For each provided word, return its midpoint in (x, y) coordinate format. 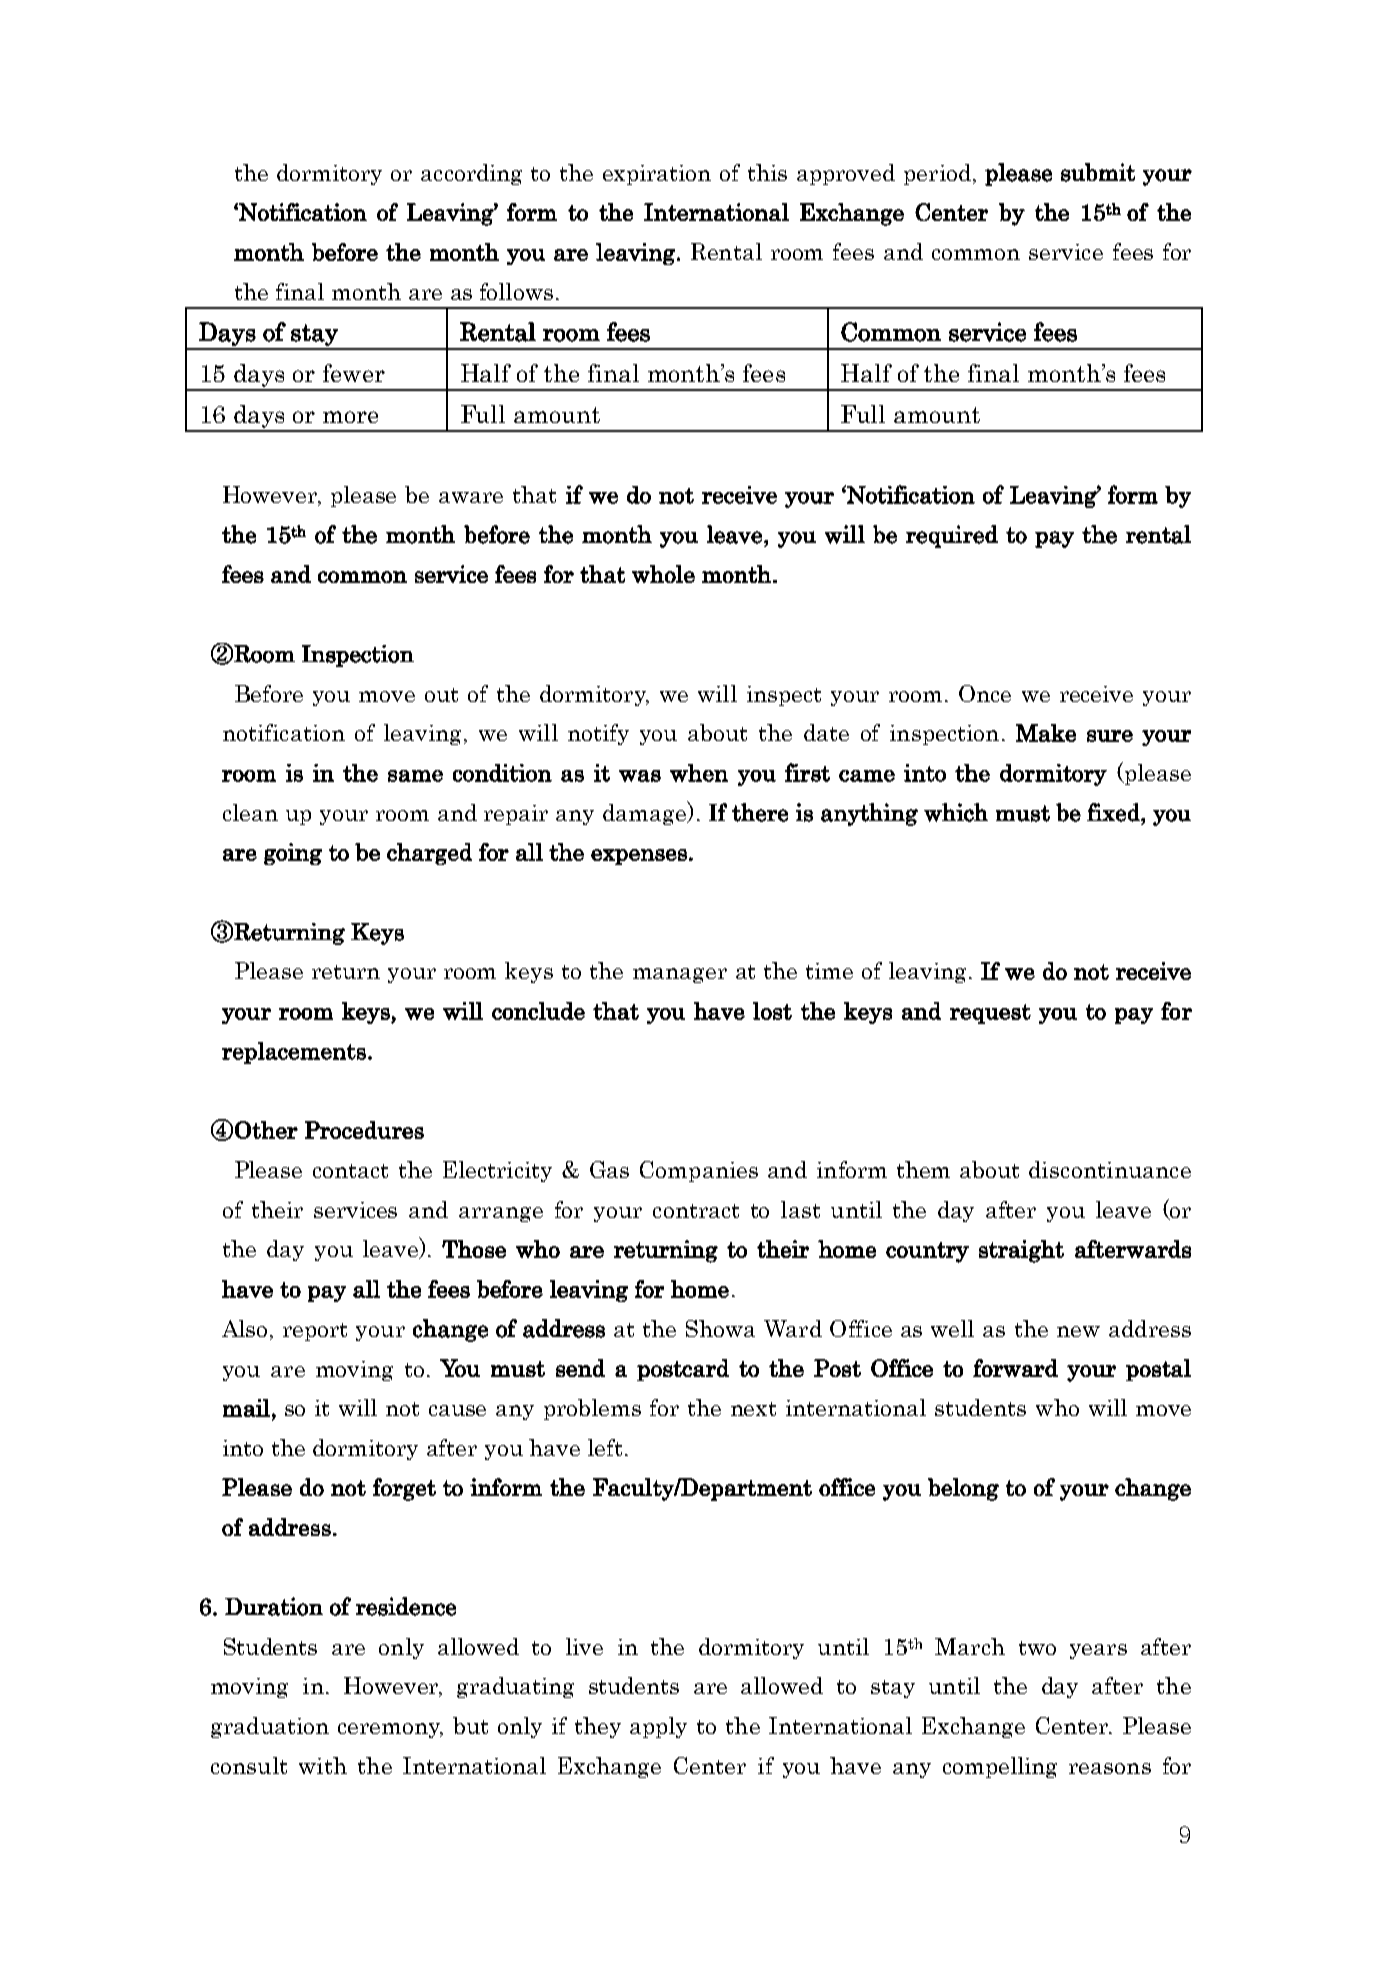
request (990, 1014)
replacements (294, 1053)
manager (680, 975)
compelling (1000, 1767)
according (471, 174)
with (323, 1765)
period (937, 174)
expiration (657, 175)
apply (658, 1727)
